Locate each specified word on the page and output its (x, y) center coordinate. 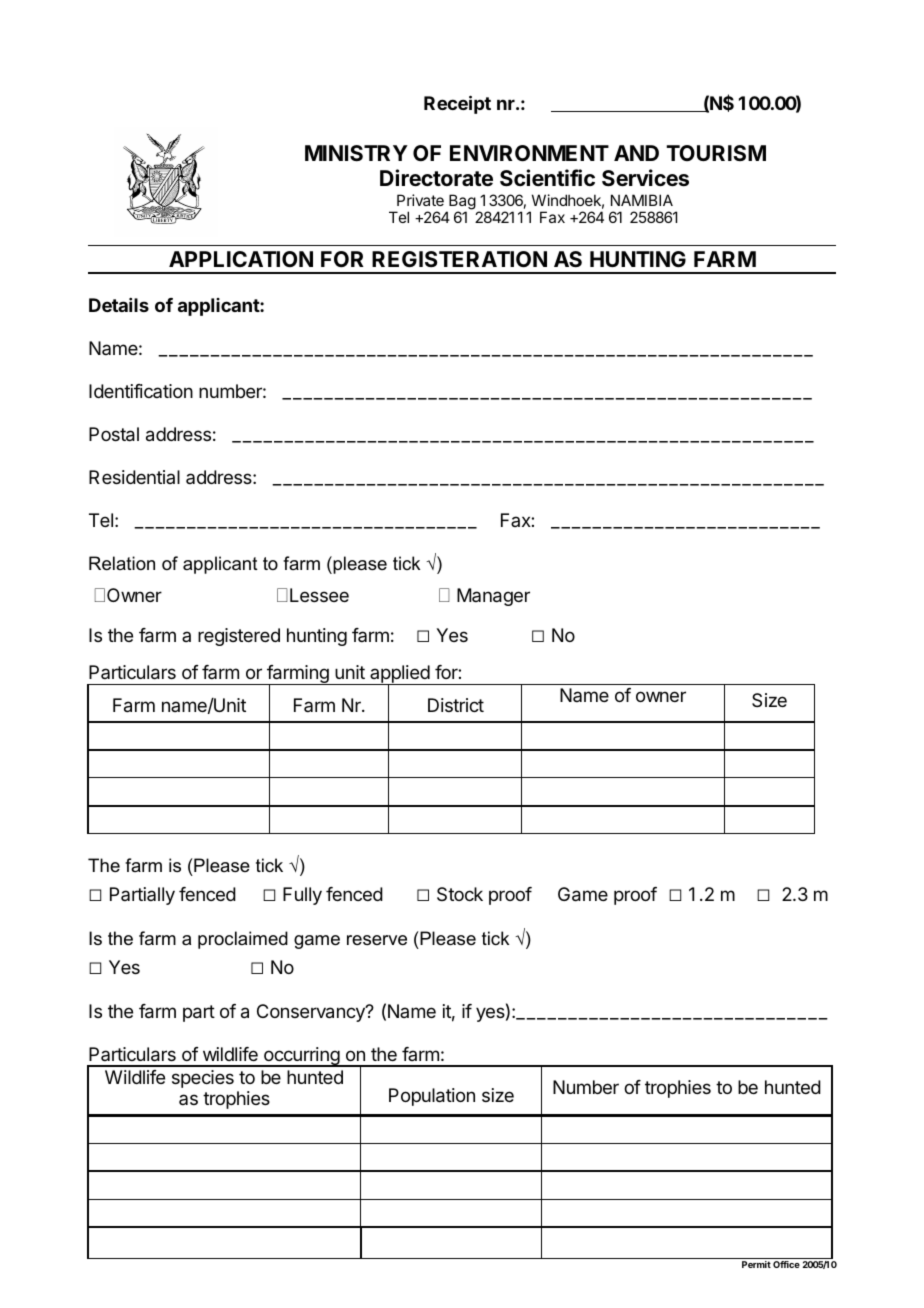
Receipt (457, 104)
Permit (756, 1264)
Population (432, 1097)
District (456, 705)
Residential (134, 477)
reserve (377, 940)
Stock (460, 894)
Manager (493, 597)
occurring (301, 1057)
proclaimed (243, 940)
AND (636, 153)
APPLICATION (241, 259)
